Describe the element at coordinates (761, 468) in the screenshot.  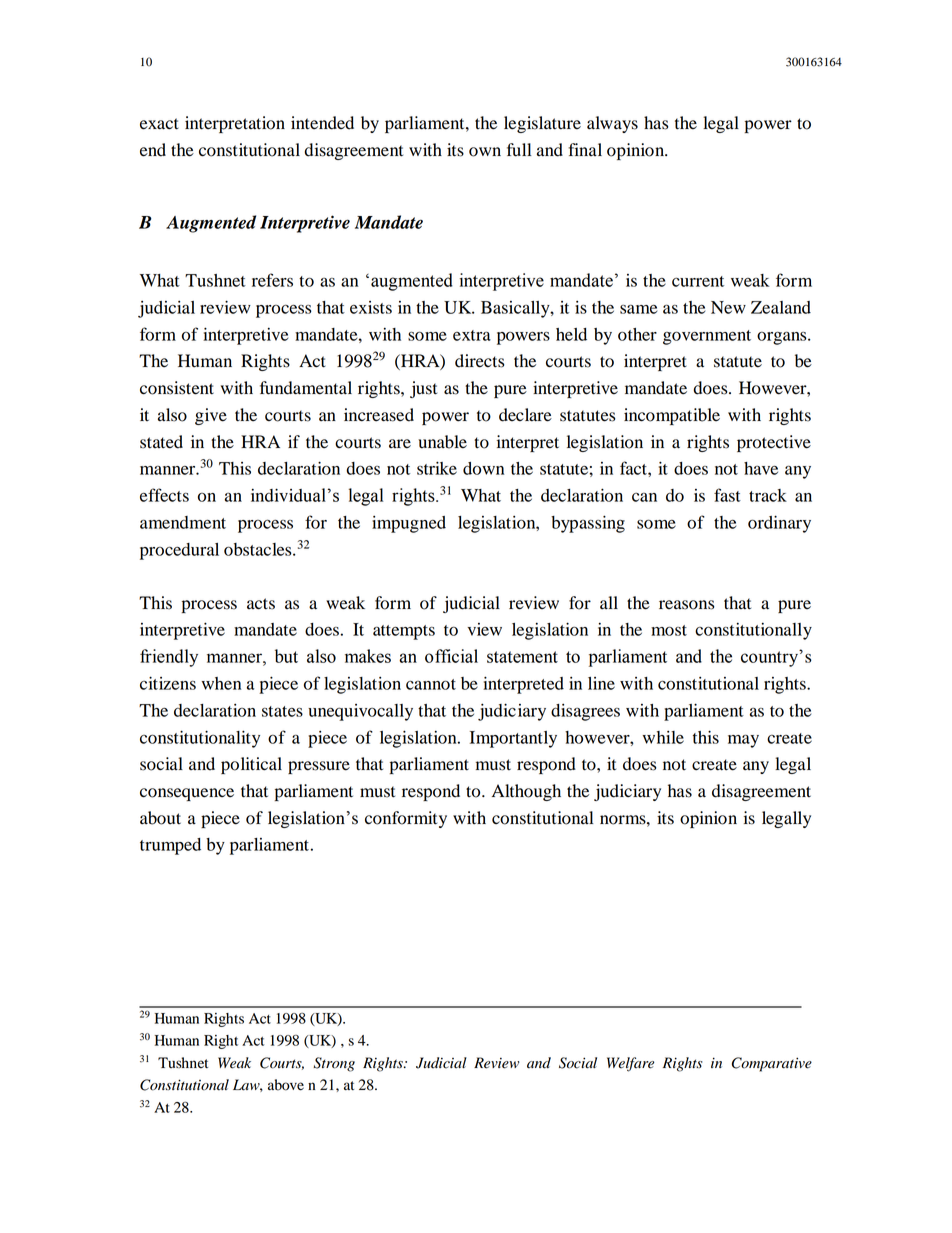
I see `have` at that location.
